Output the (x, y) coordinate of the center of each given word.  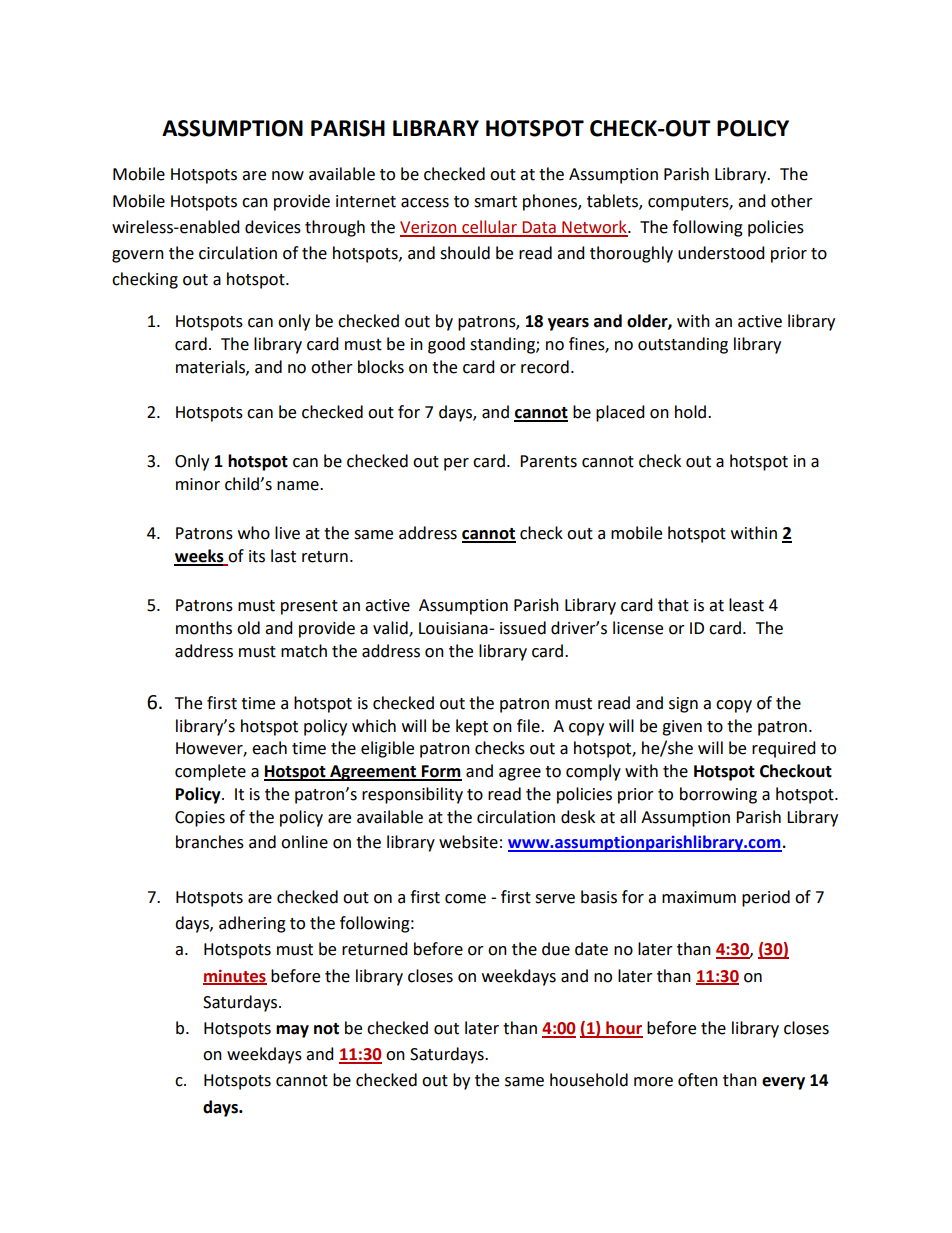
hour (623, 1029)
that (673, 605)
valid (391, 629)
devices (273, 227)
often (698, 1080)
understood (721, 253)
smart (495, 202)
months (204, 628)
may (292, 1031)
